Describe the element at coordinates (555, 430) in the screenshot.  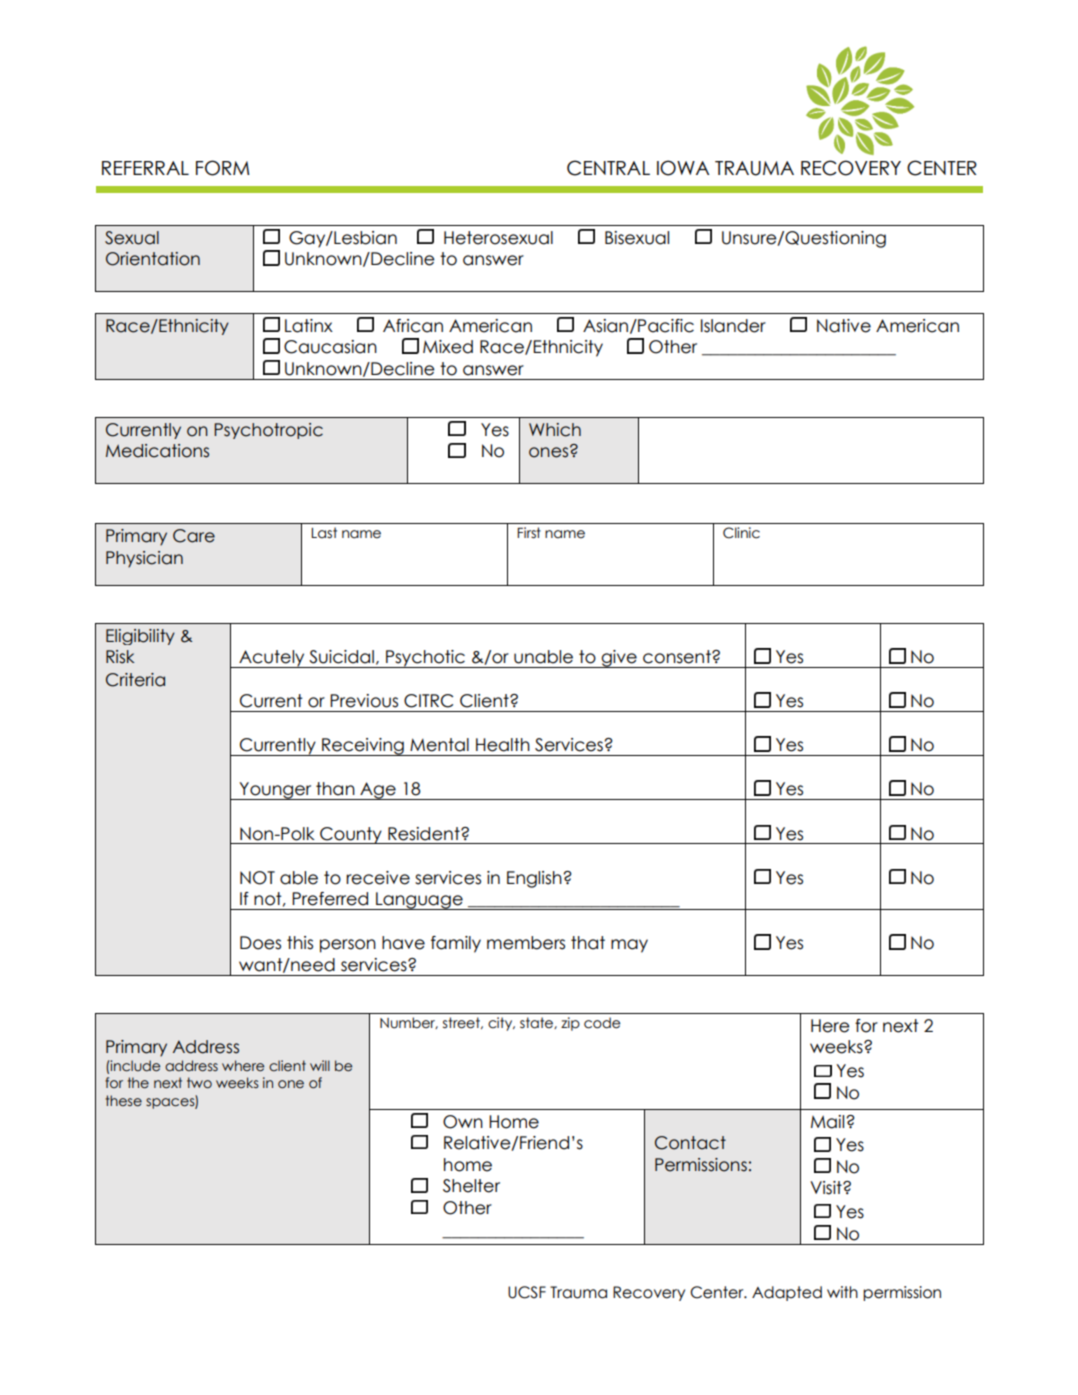
I see `Which` at that location.
